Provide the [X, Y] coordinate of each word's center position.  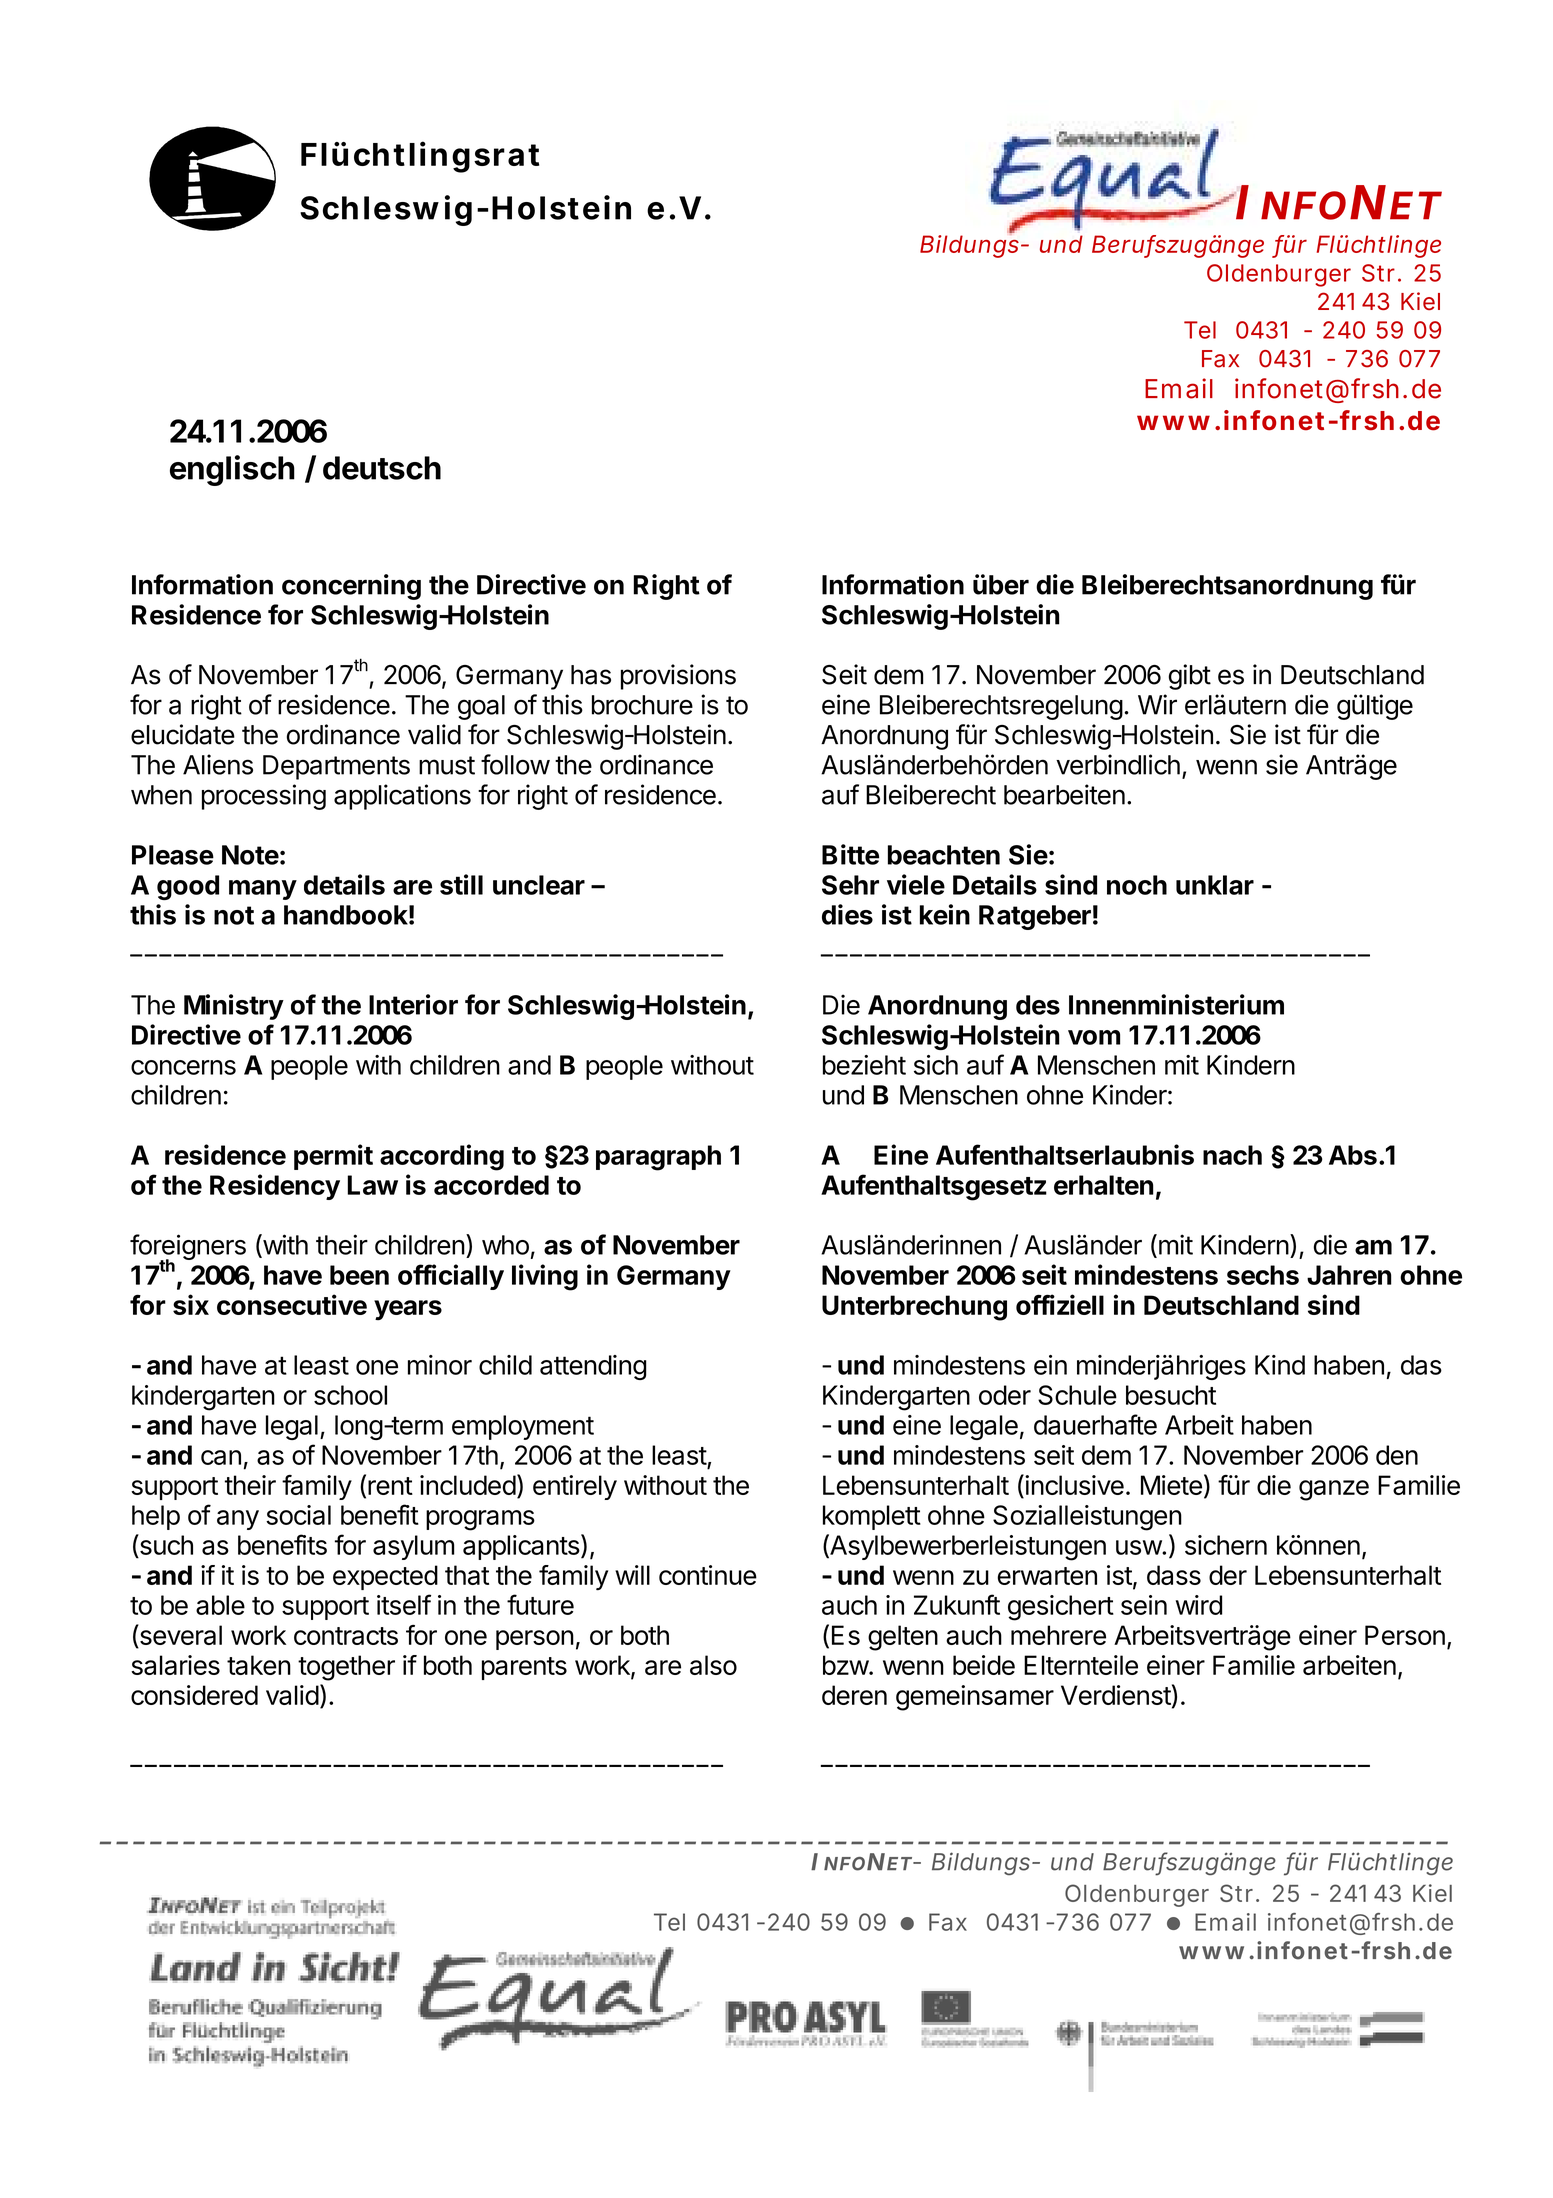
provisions [678, 677]
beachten [944, 855]
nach [1232, 1155]
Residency [275, 1187]
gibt [1190, 677]
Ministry [234, 1007]
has [591, 675]
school [350, 1395]
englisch [232, 470]
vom [1094, 1037]
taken [259, 1665]
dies [847, 914]
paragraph [658, 1158]
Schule [1077, 1395]
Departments [336, 767]
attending [593, 1367]
